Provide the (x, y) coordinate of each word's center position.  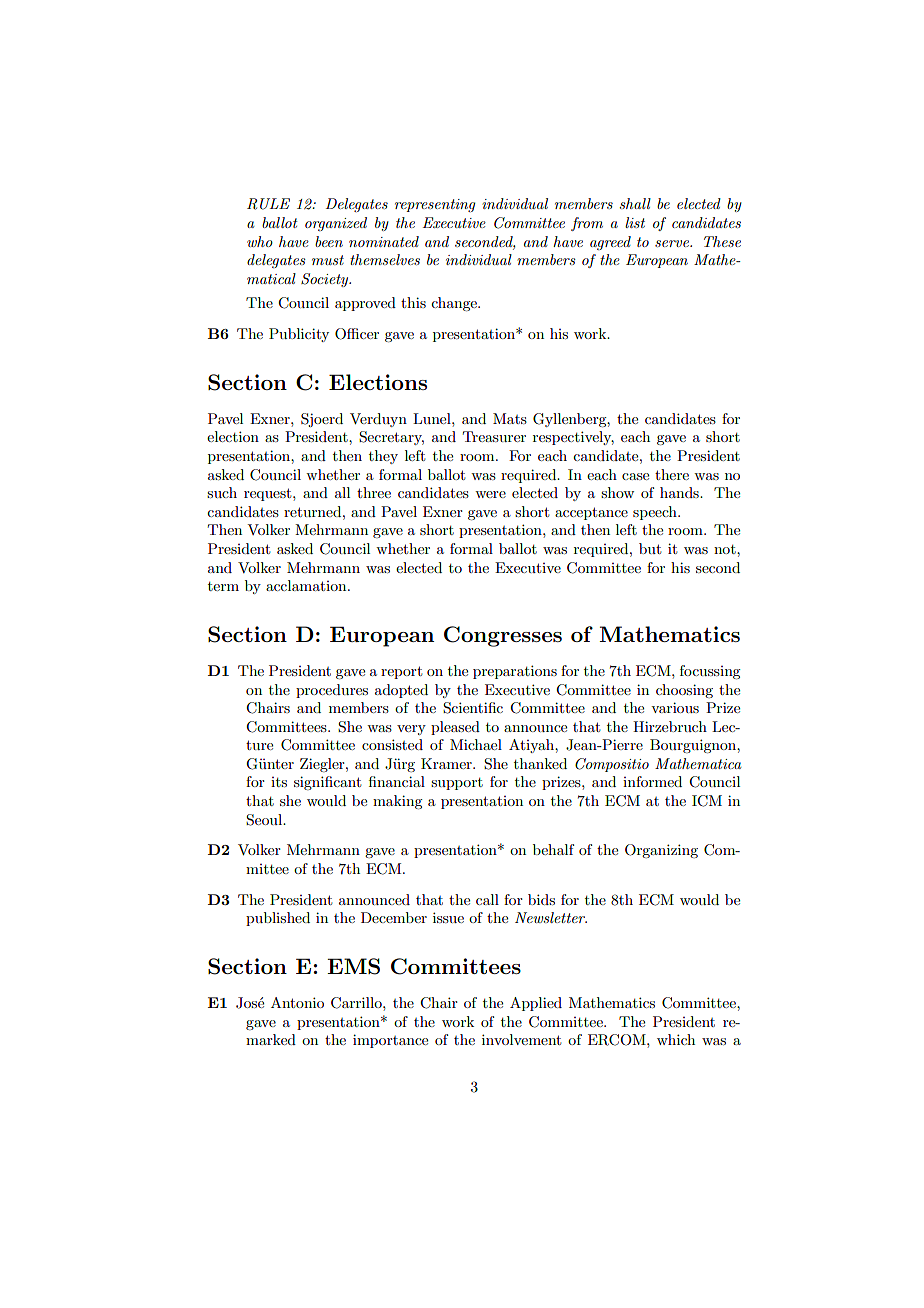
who (260, 241)
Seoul (265, 820)
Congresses (503, 636)
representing (435, 205)
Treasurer (494, 436)
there (672, 474)
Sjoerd (322, 420)
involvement (521, 1039)
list (635, 222)
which (676, 1039)
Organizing (661, 851)
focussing (710, 672)
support (457, 784)
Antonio (297, 1002)
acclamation (307, 585)
